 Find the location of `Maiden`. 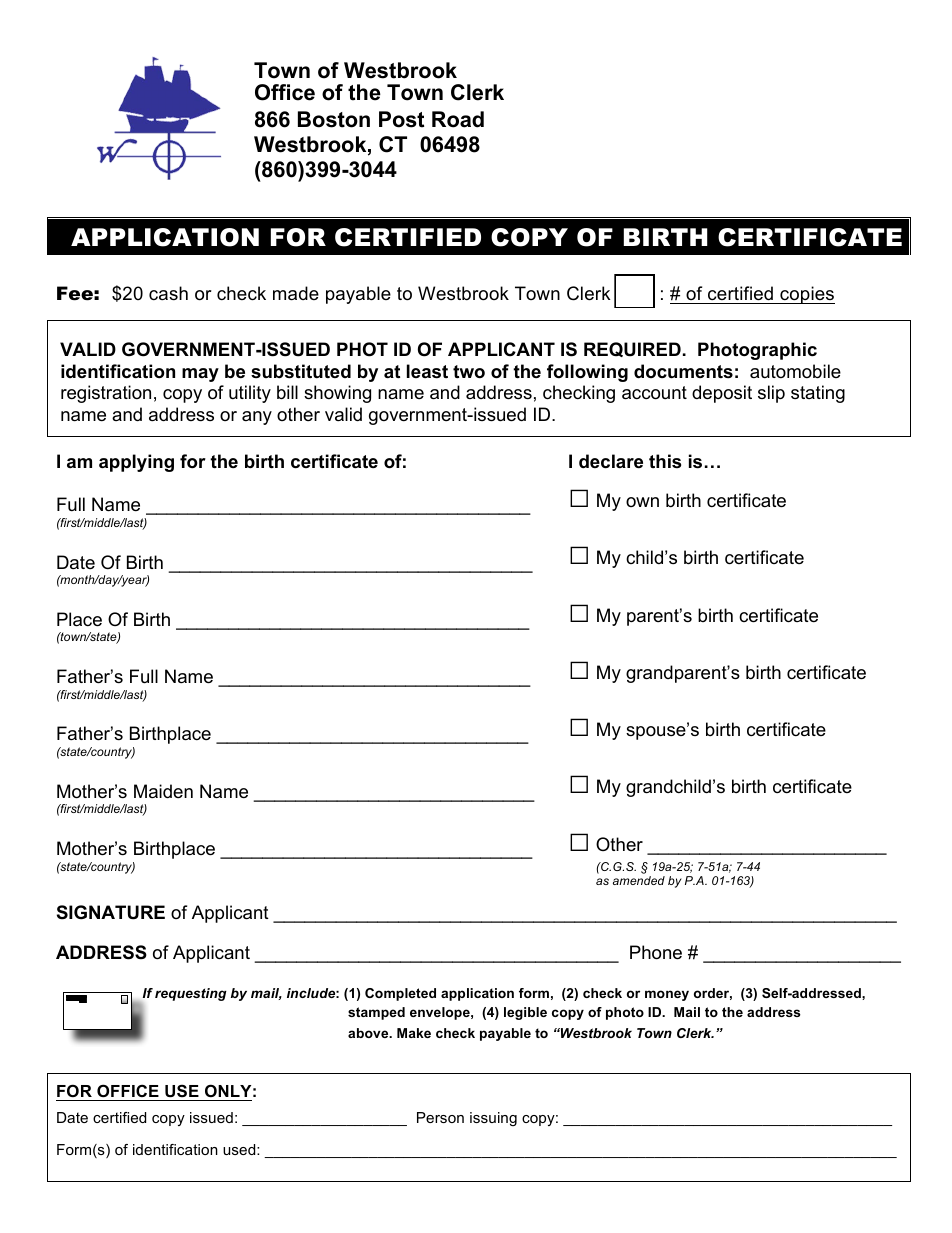

Maiden is located at coordinates (163, 791).
